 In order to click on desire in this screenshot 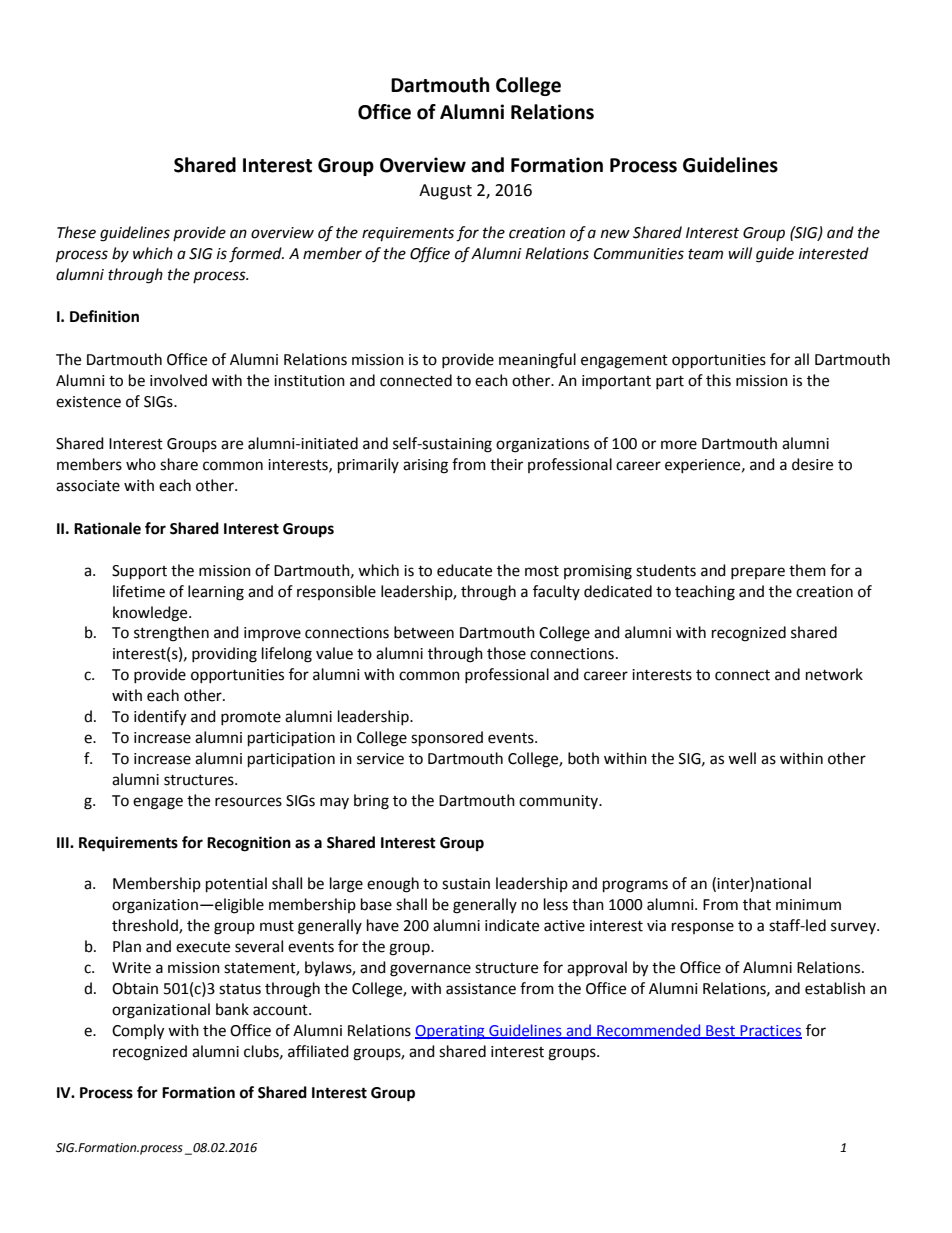, I will do `click(812, 464)`.
